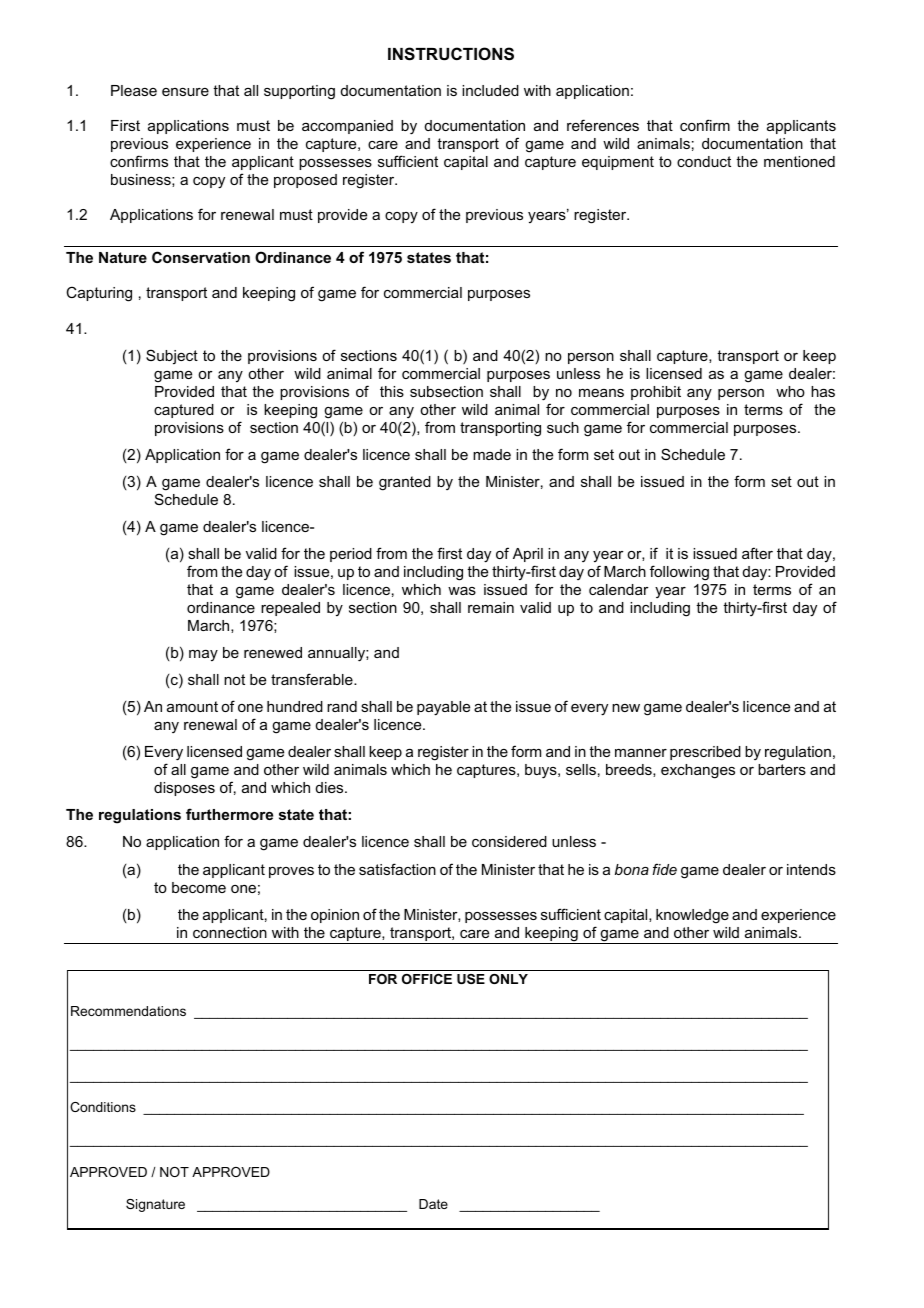 This image has height=1308, width=924. What do you see at coordinates (103, 1107) in the image?
I see `Conditions` at bounding box center [103, 1107].
